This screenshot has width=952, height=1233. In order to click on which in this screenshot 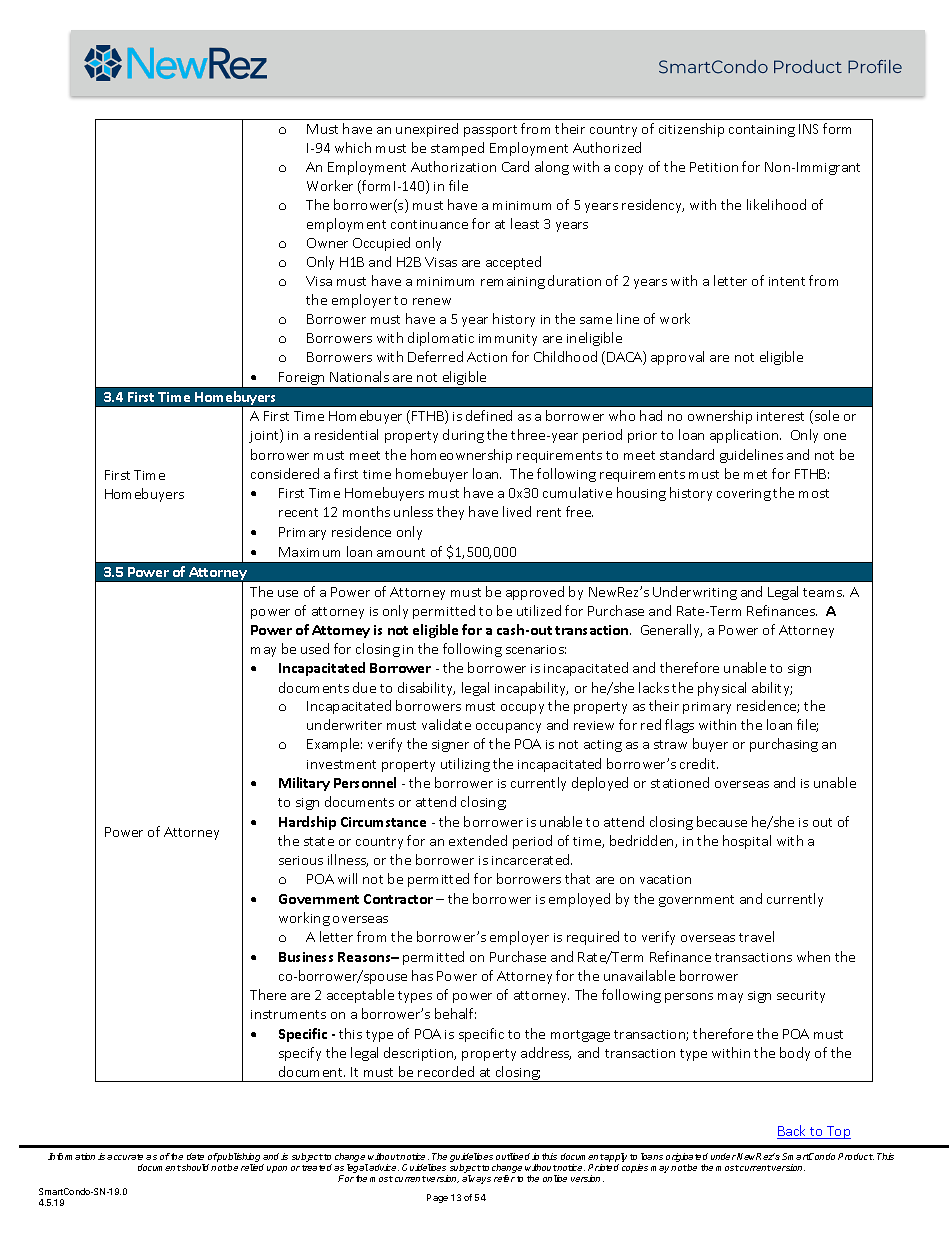, I will do `click(353, 147)`.
